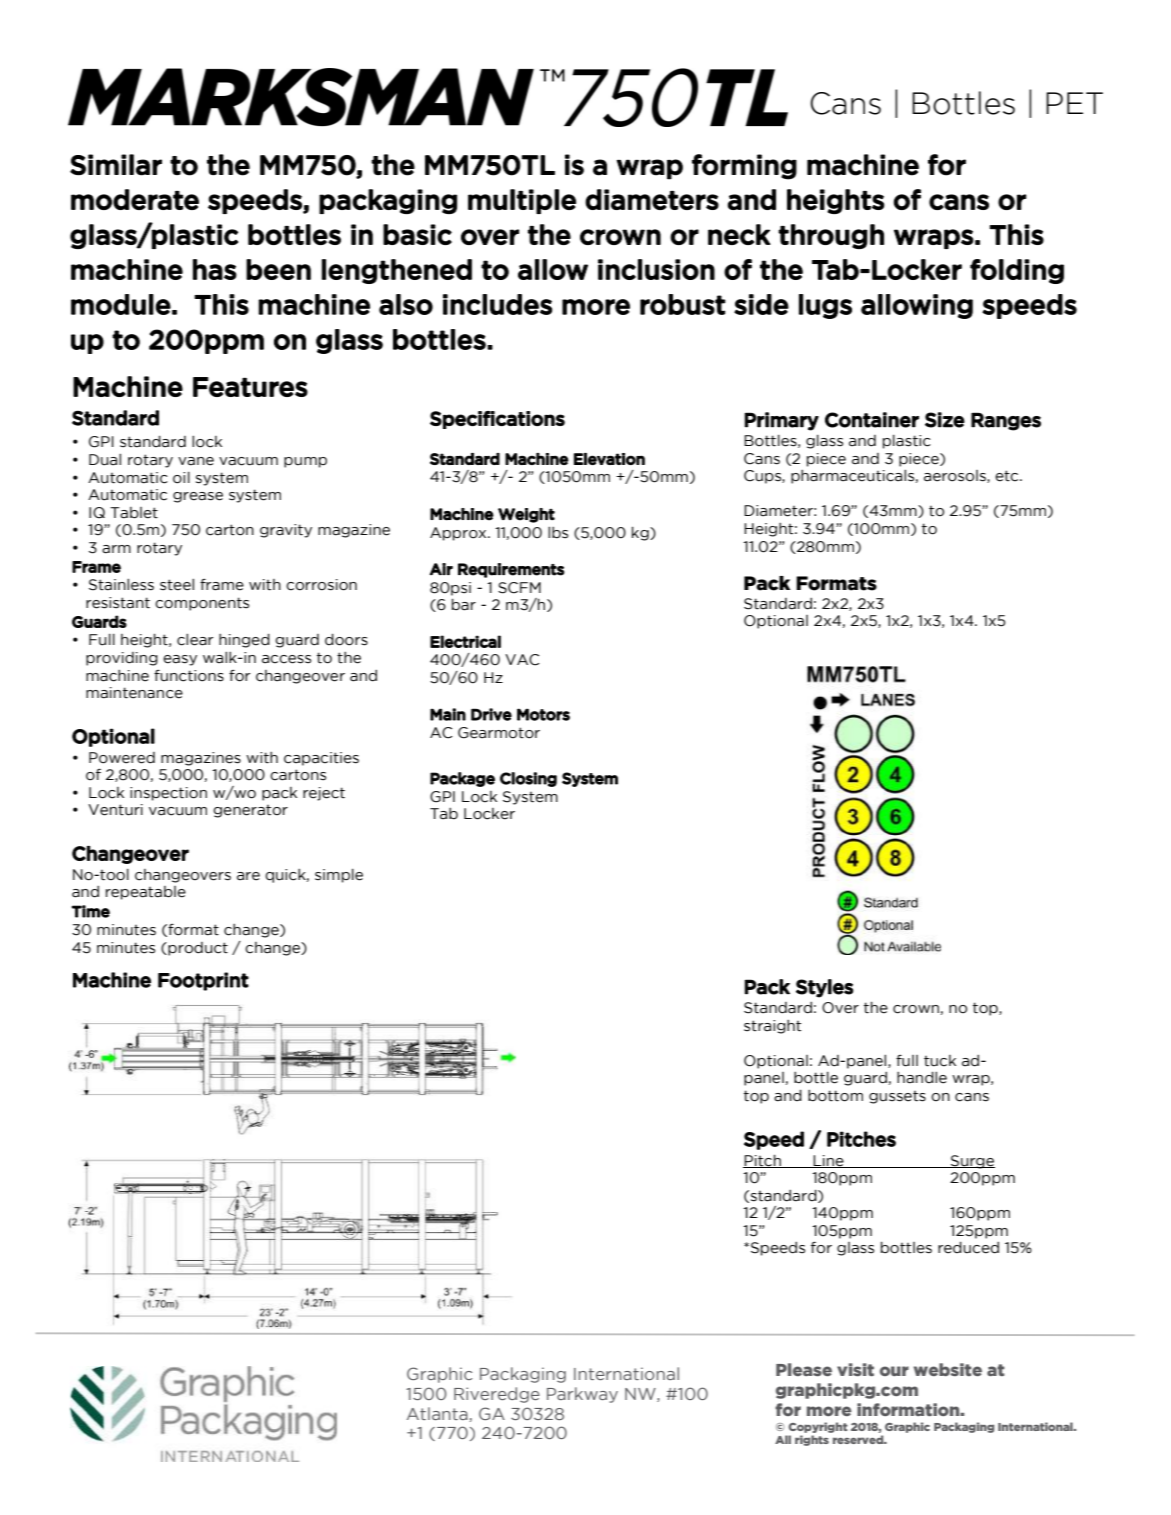 The image size is (1171, 1515). I want to click on website, so click(948, 1369).
